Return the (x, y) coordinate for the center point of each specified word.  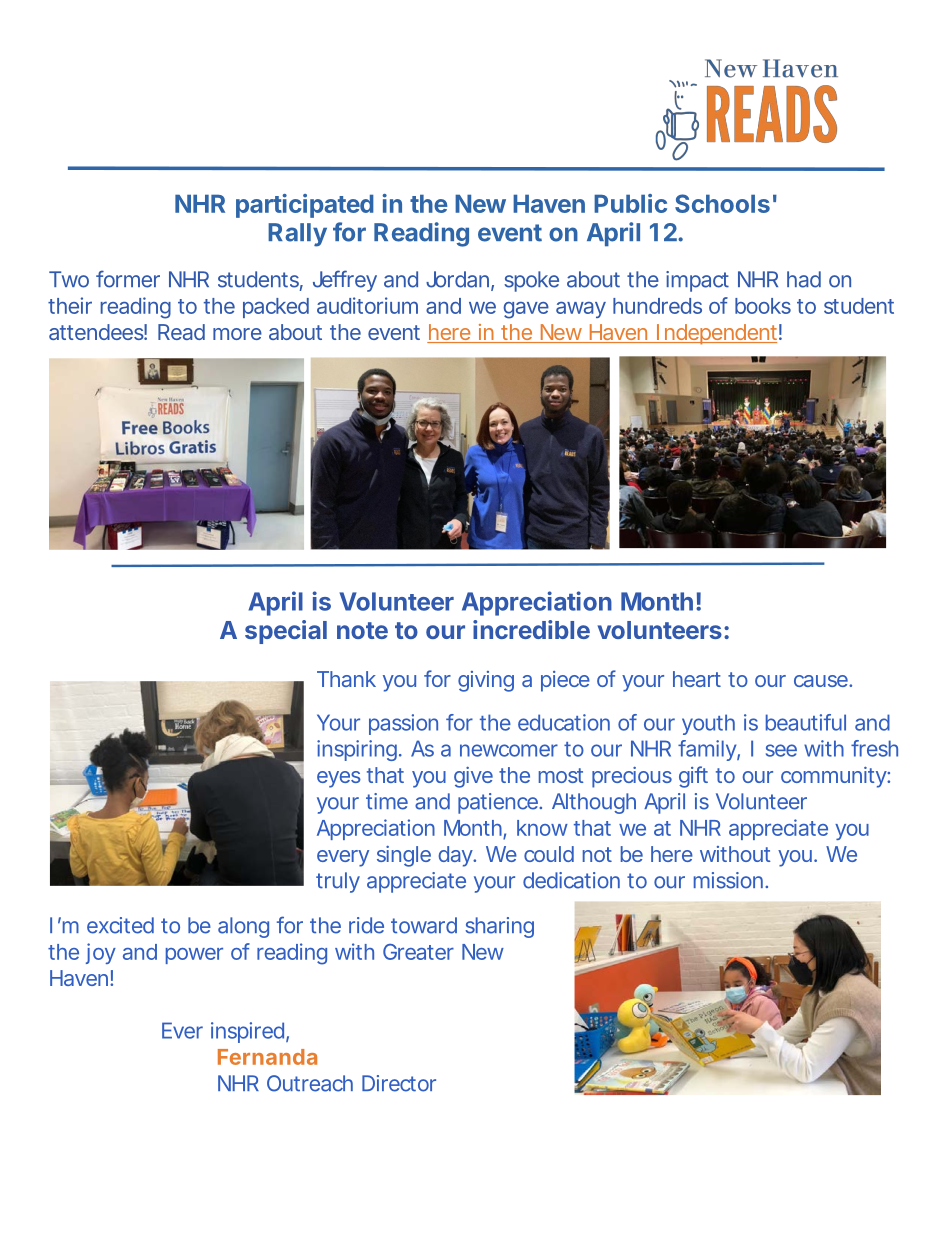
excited (120, 925)
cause (823, 681)
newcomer (509, 750)
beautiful (806, 722)
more (237, 334)
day (457, 856)
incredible (531, 629)
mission (731, 880)
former (128, 279)
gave (526, 310)
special (286, 632)
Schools (722, 203)
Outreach (310, 1083)
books (763, 306)
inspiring (359, 750)
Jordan (460, 280)
